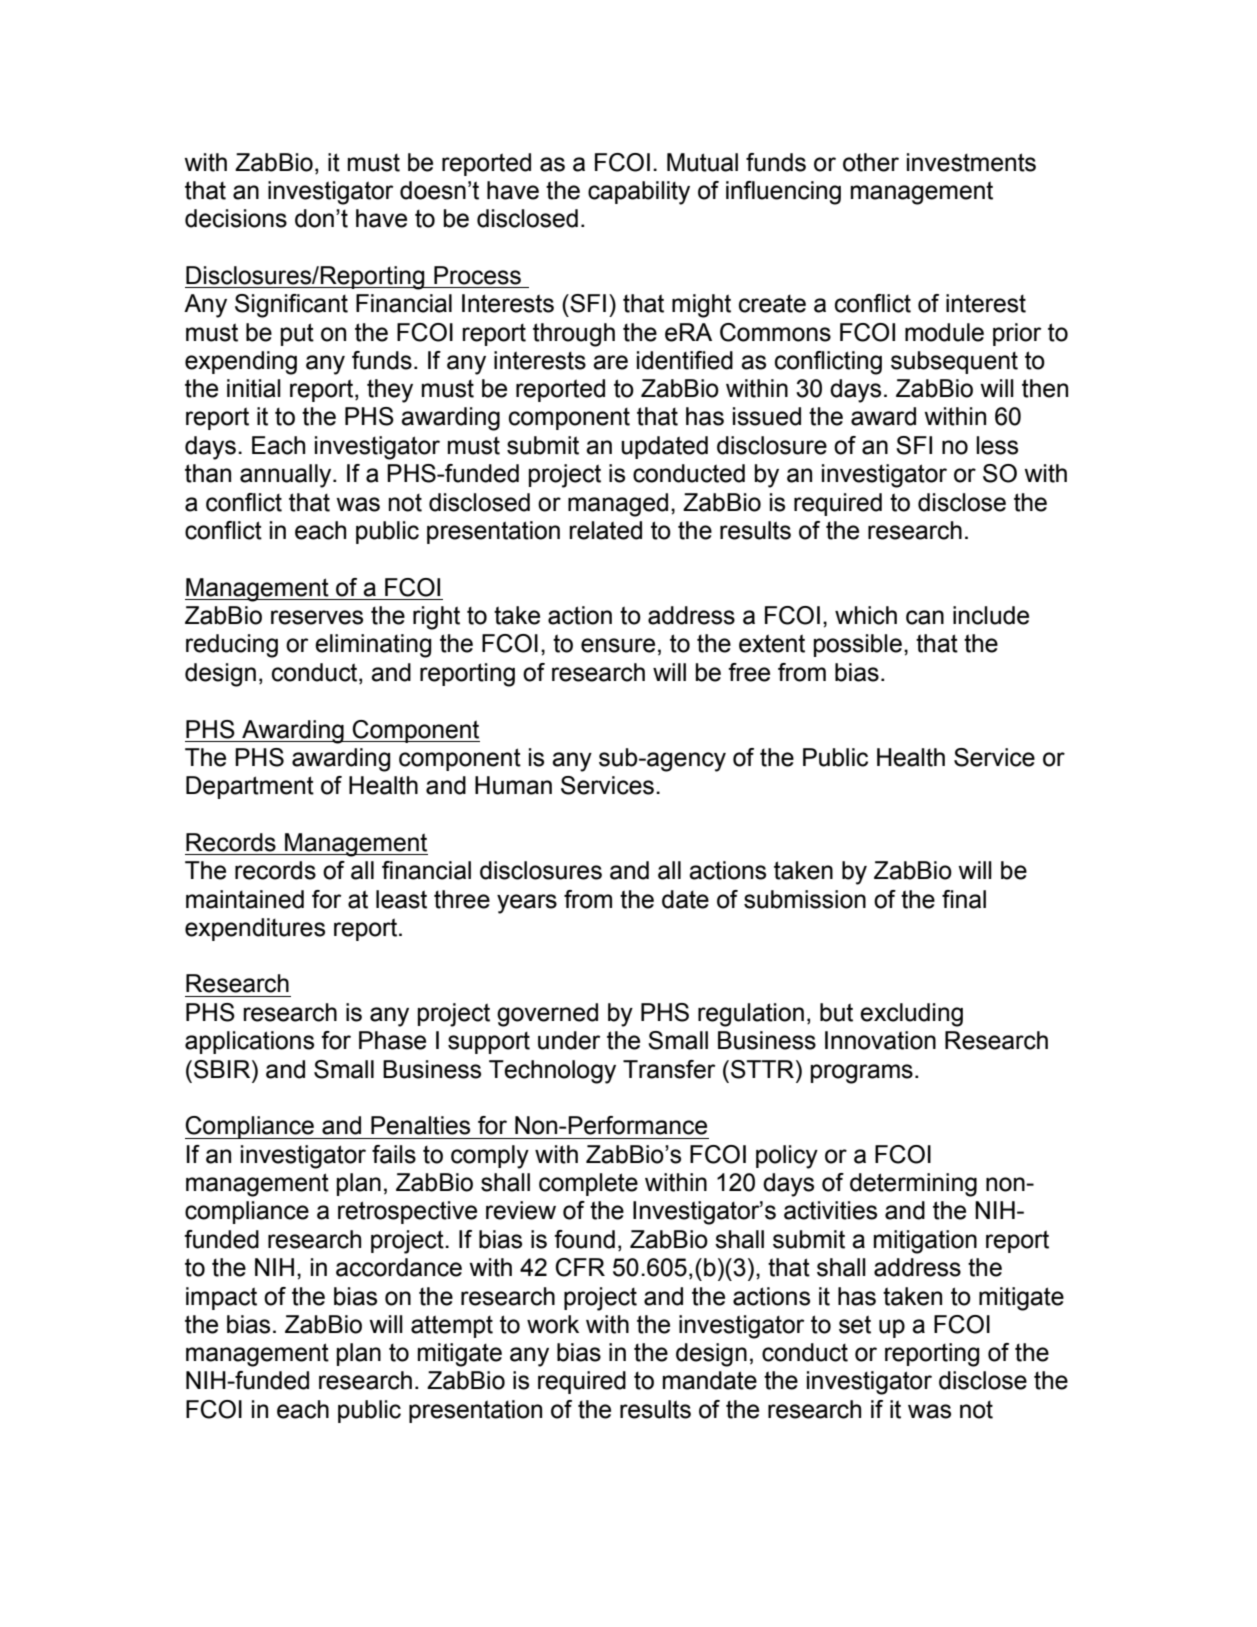  I want to click on under, so click(569, 1040).
